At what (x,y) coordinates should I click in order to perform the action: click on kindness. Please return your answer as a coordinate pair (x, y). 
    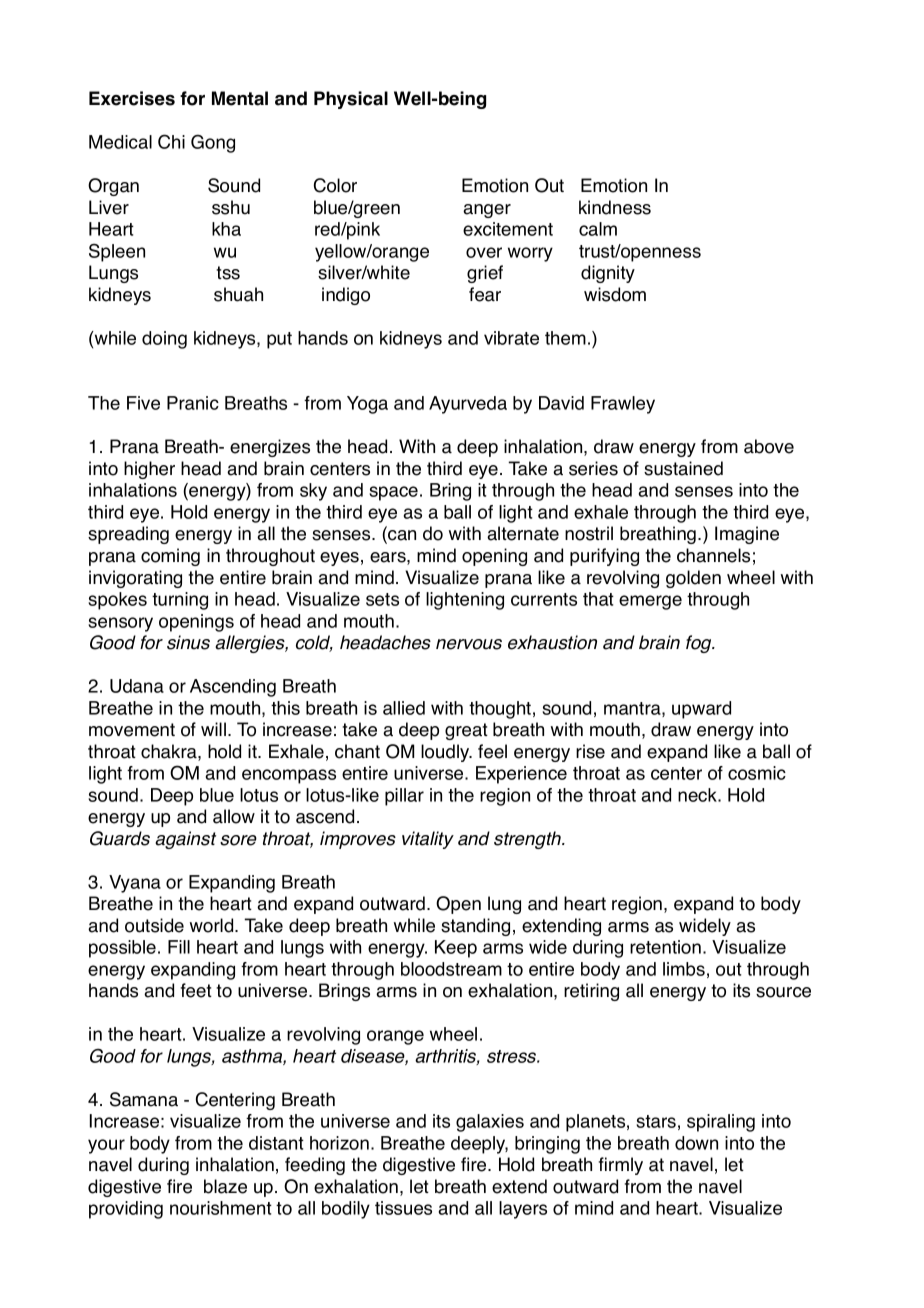
    Looking at the image, I should click on (615, 207).
